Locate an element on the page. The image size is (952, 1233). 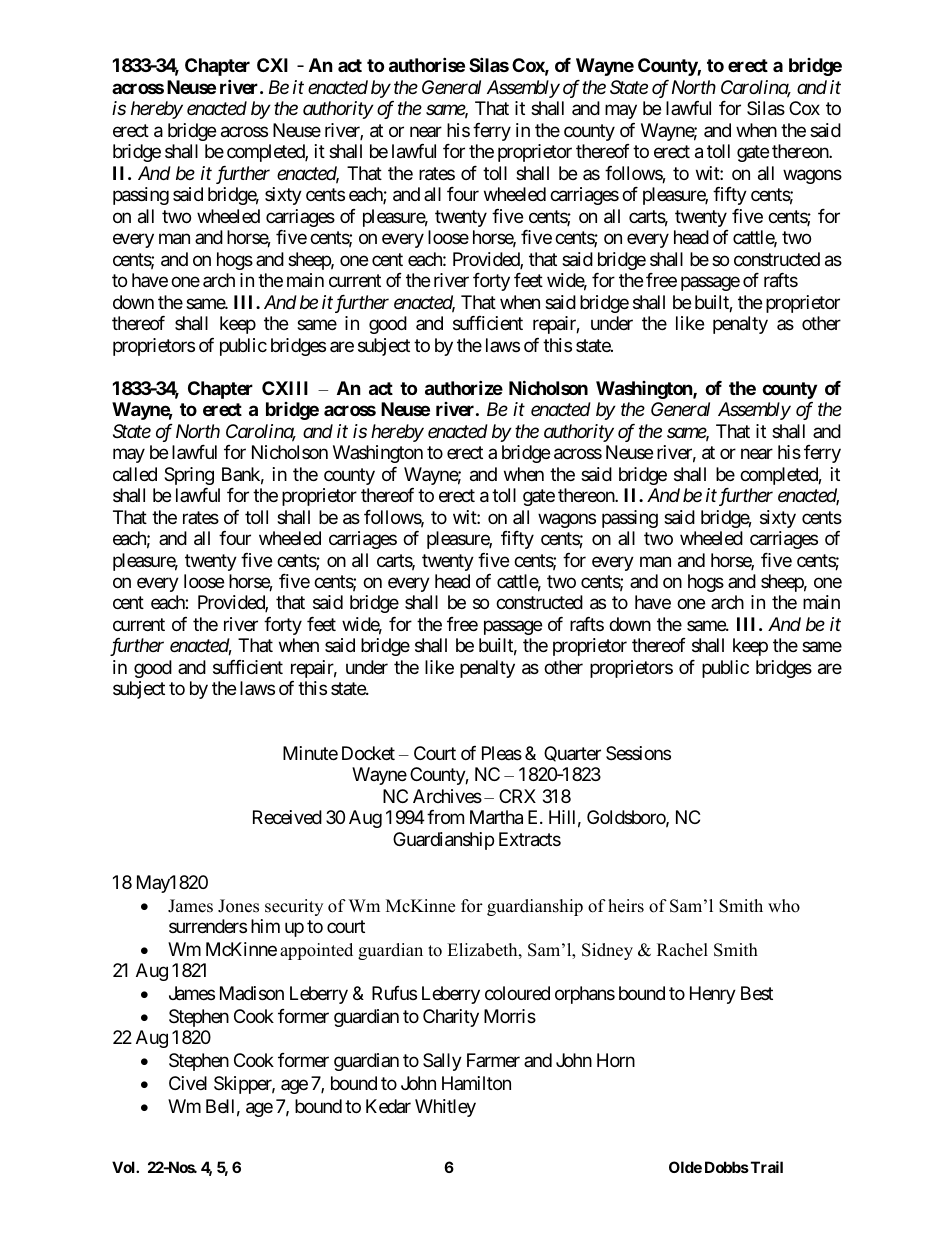
Whitley is located at coordinates (445, 1108).
